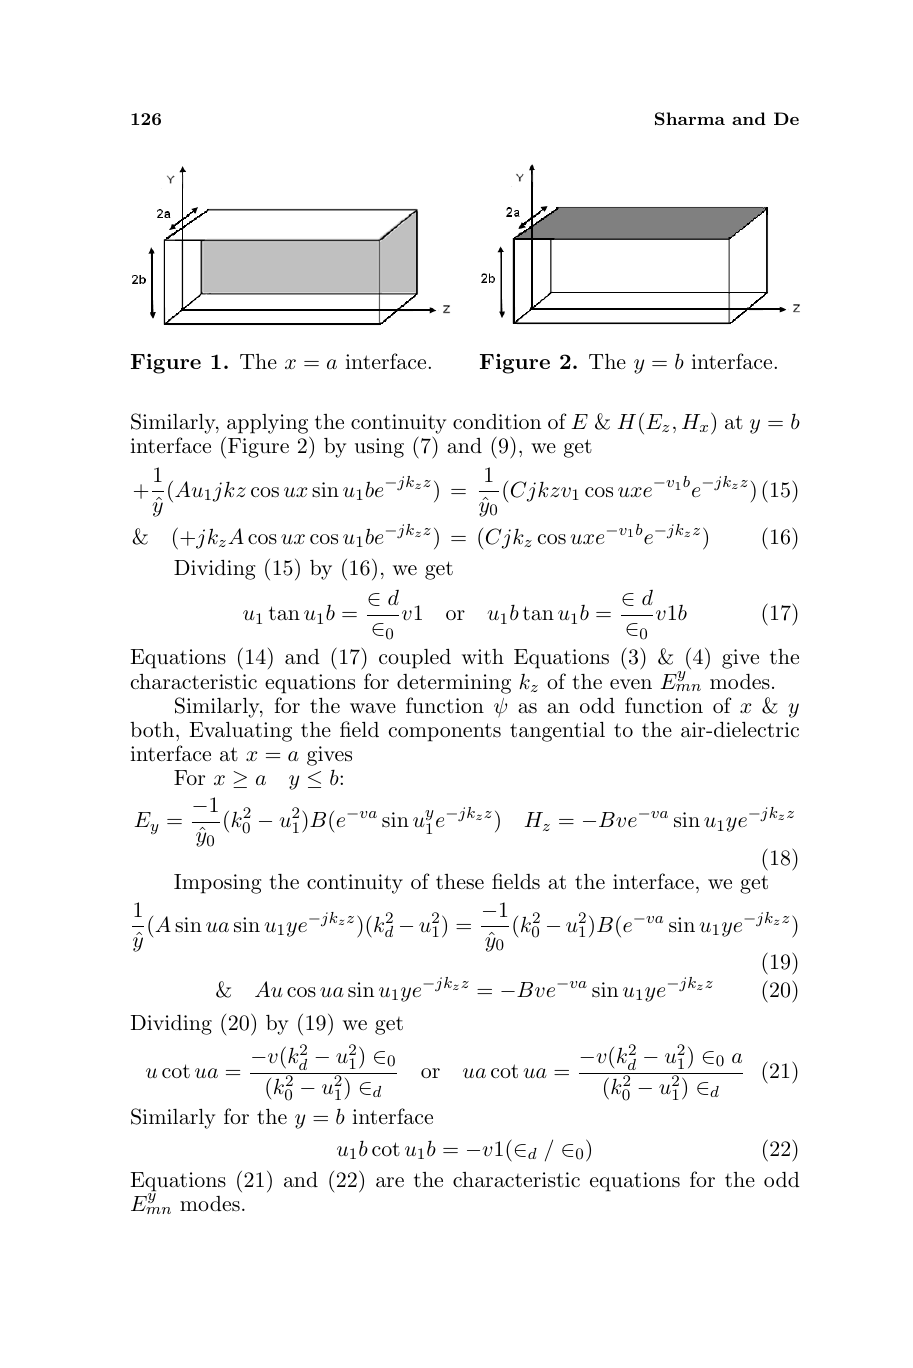 The width and height of the screenshot is (913, 1368). Describe the element at coordinates (497, 421) in the screenshot. I see `condition` at that location.
